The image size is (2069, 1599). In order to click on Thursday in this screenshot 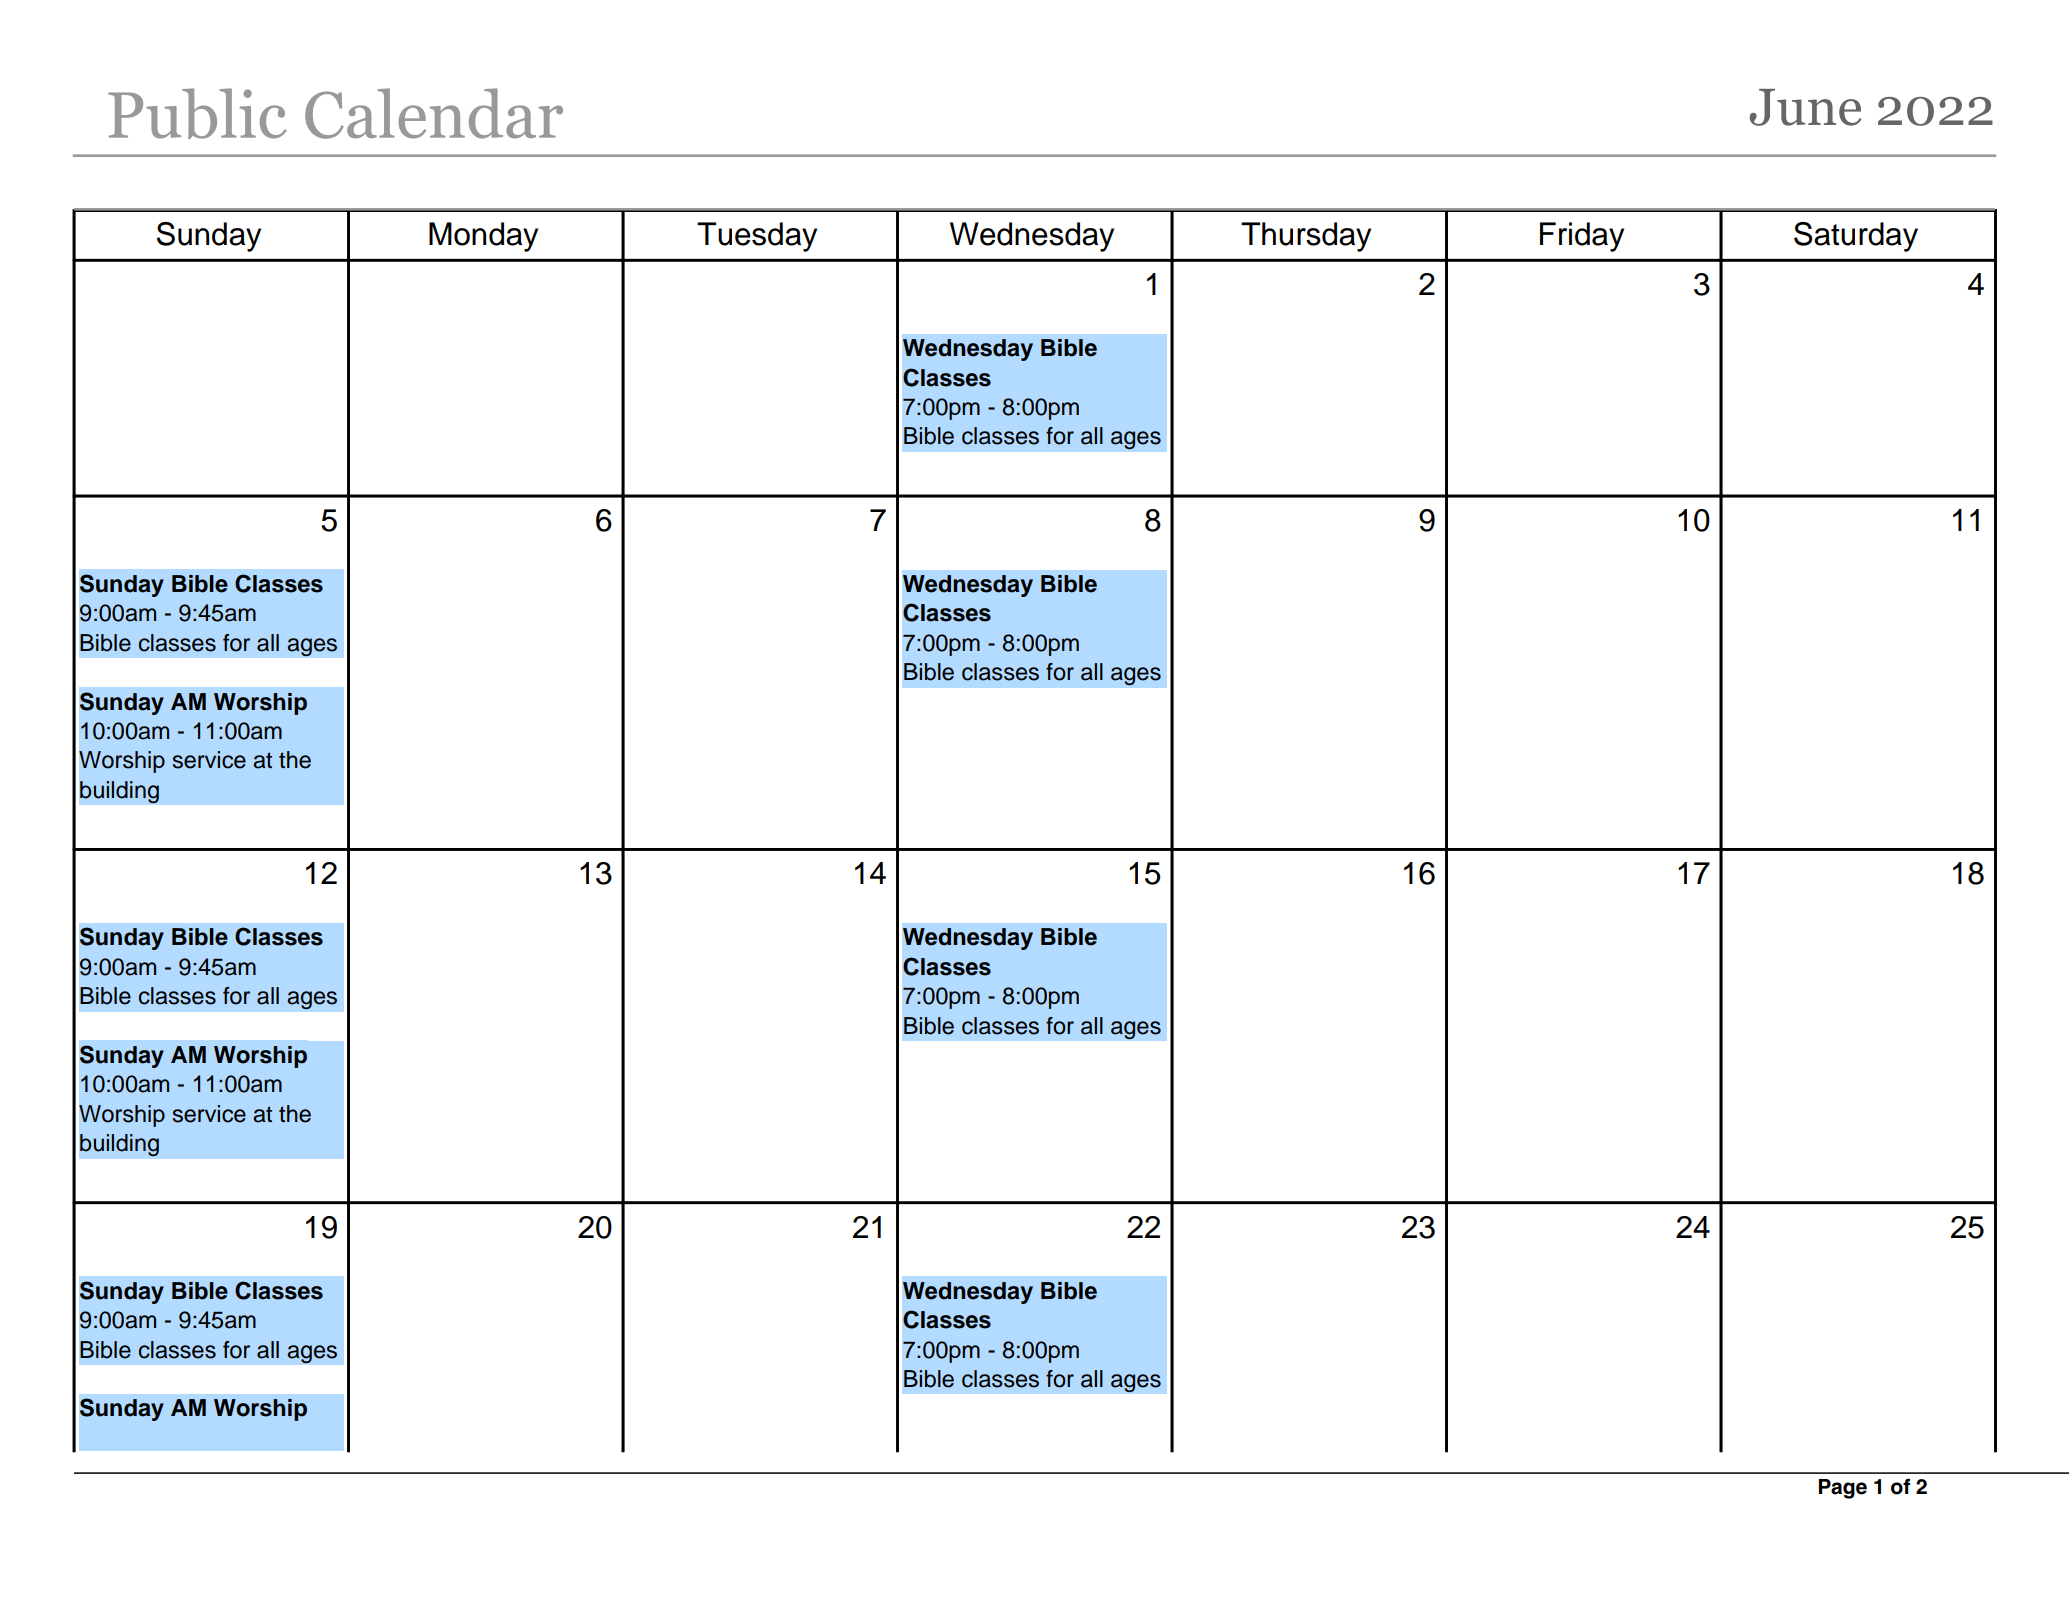, I will do `click(1306, 237)`.
